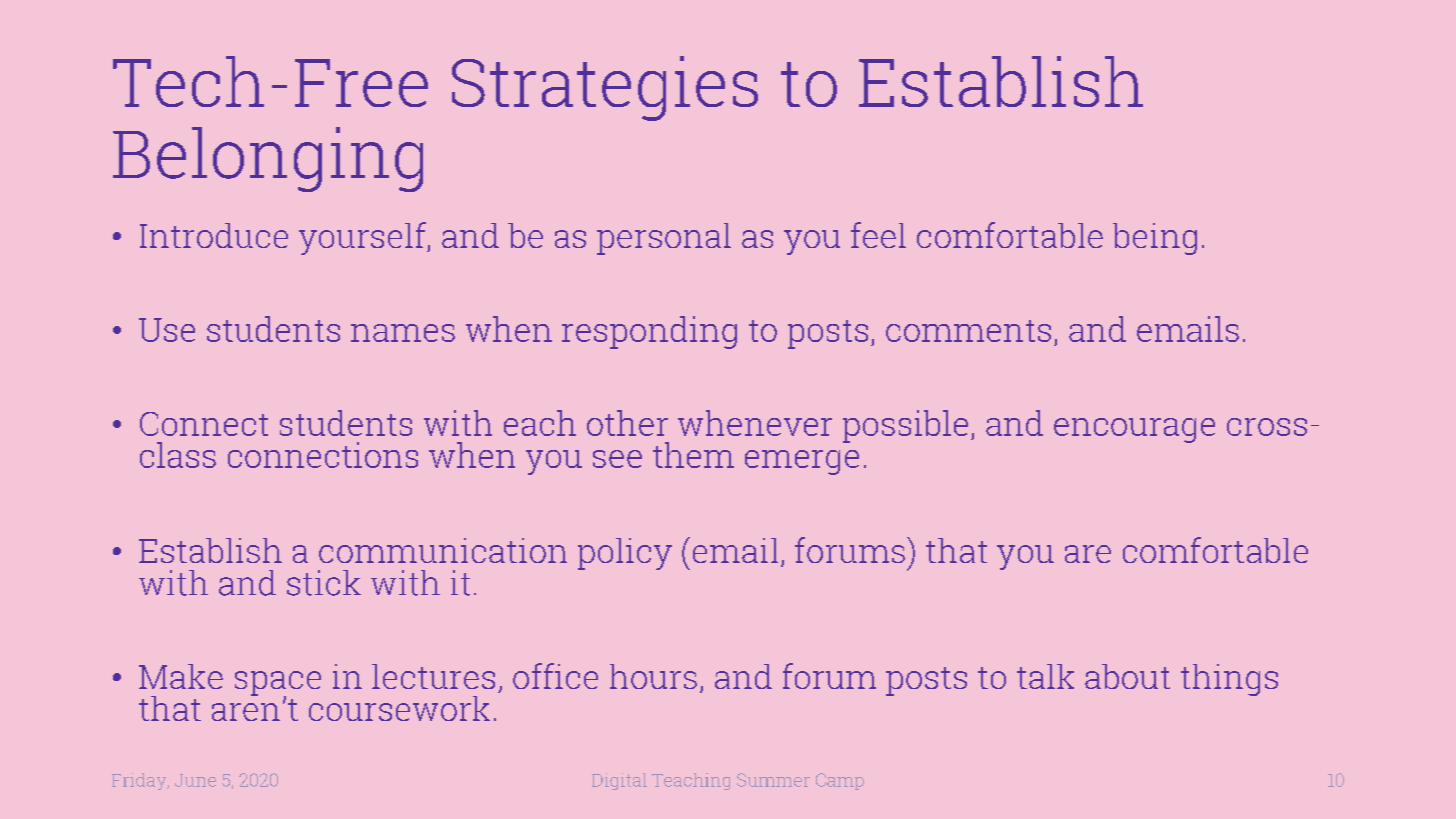 This screenshot has height=819, width=1456. What do you see at coordinates (693, 455) in the screenshot?
I see `them` at bounding box center [693, 455].
